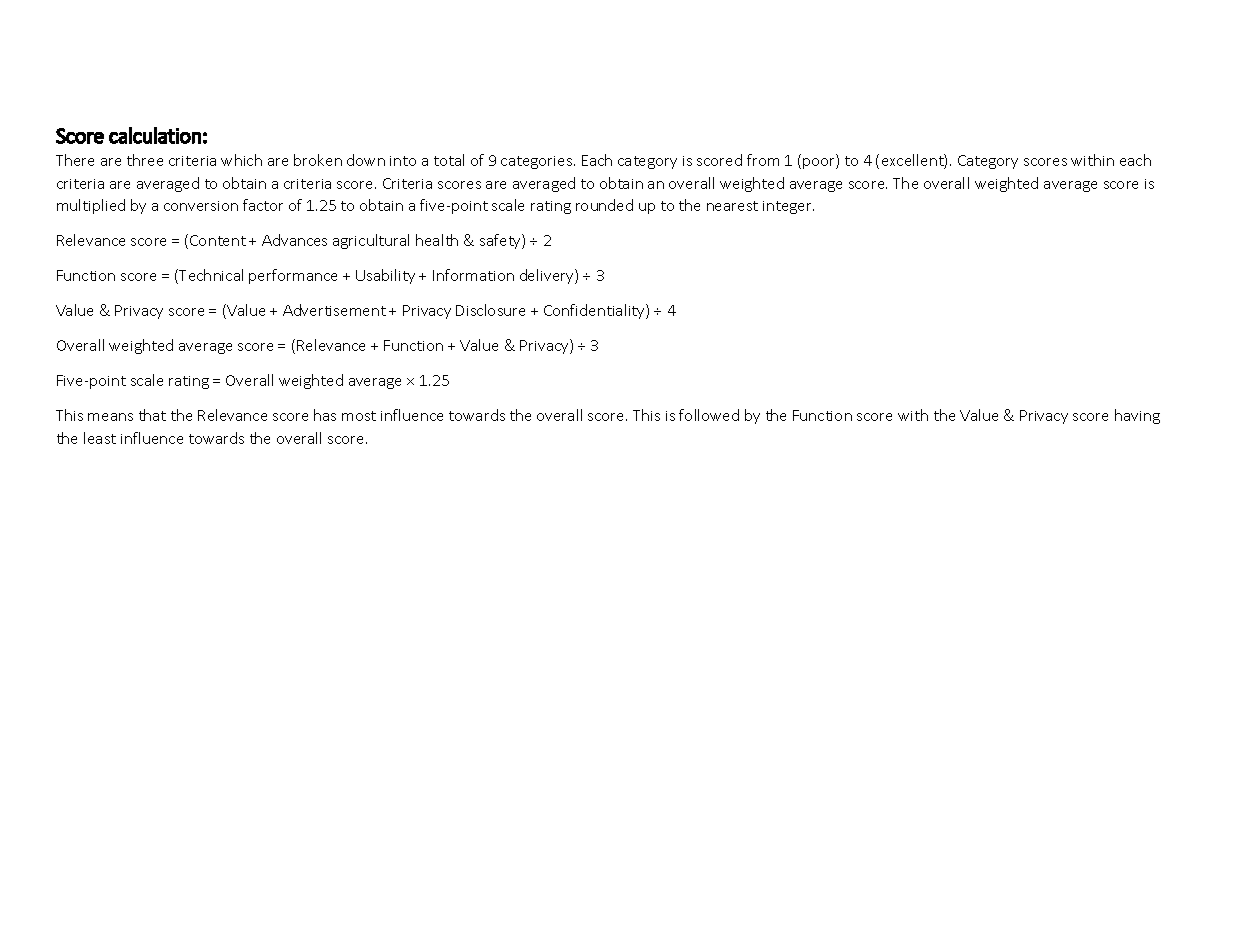 The width and height of the screenshot is (1233, 952). I want to click on from, so click(763, 160).
